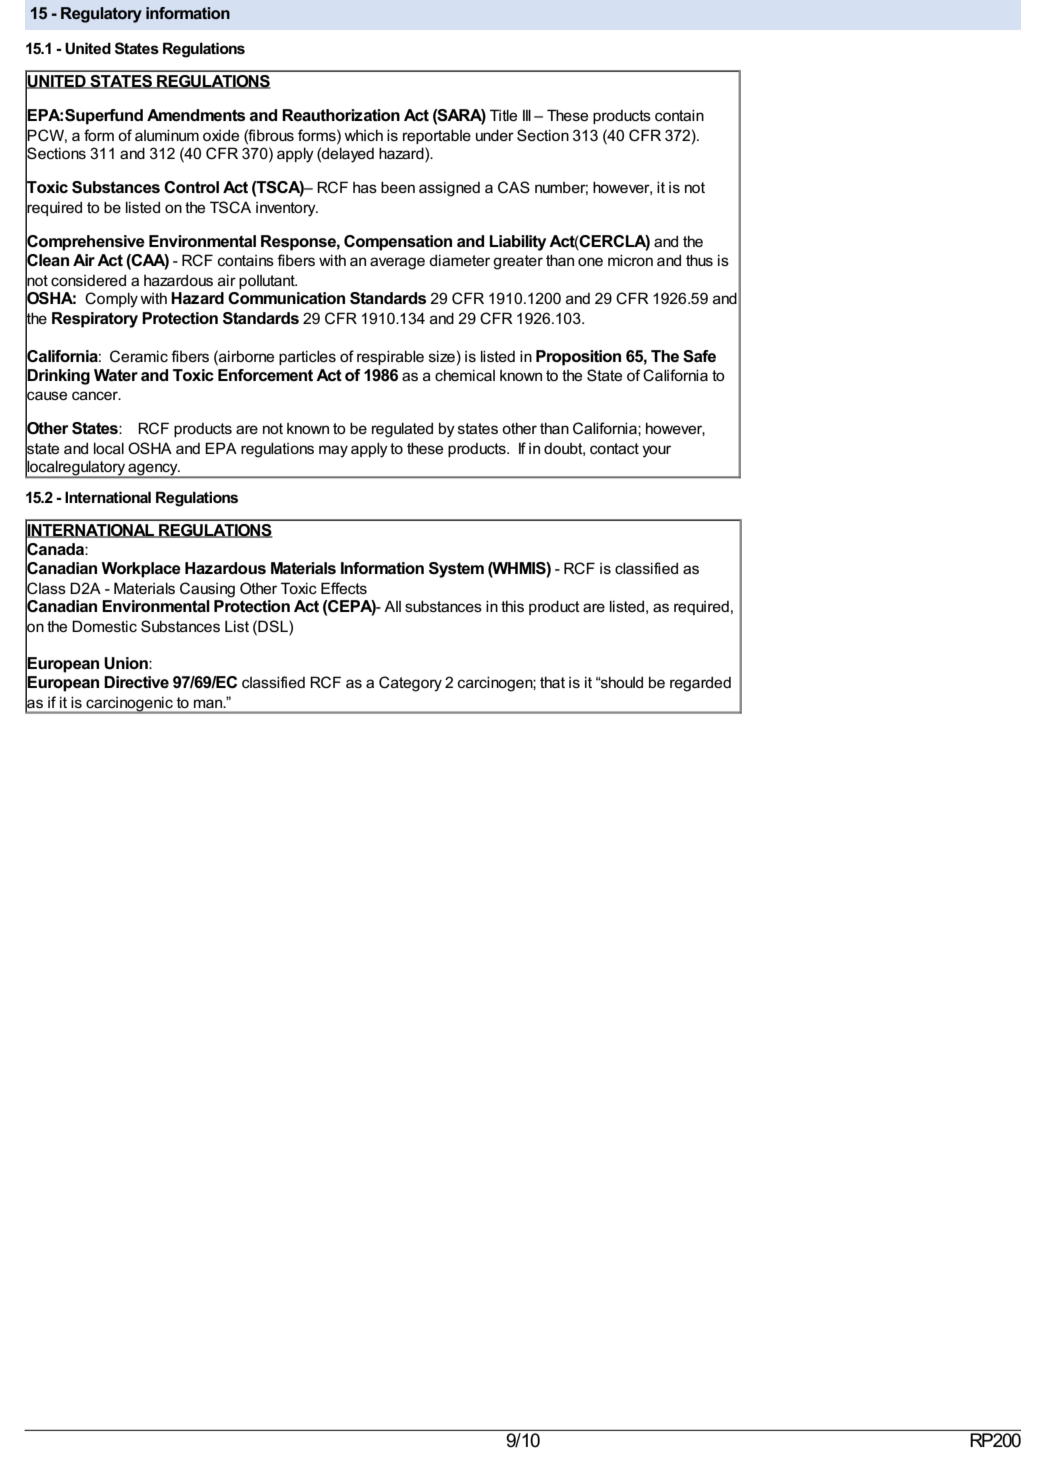 This screenshot has height=1480, width=1046. Describe the element at coordinates (552, 682) in the screenshot. I see `that` at that location.
